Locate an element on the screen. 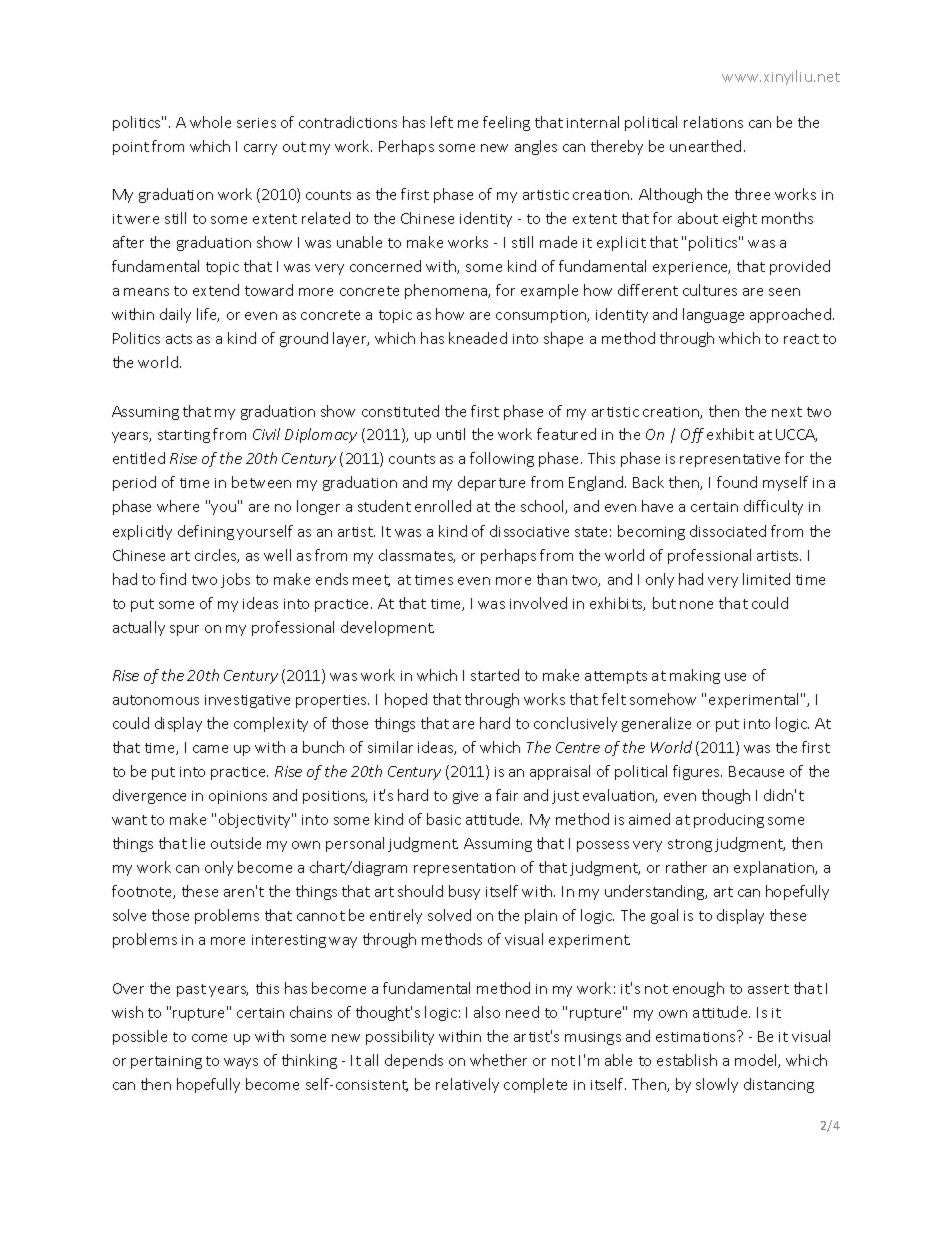  came is located at coordinates (210, 749).
